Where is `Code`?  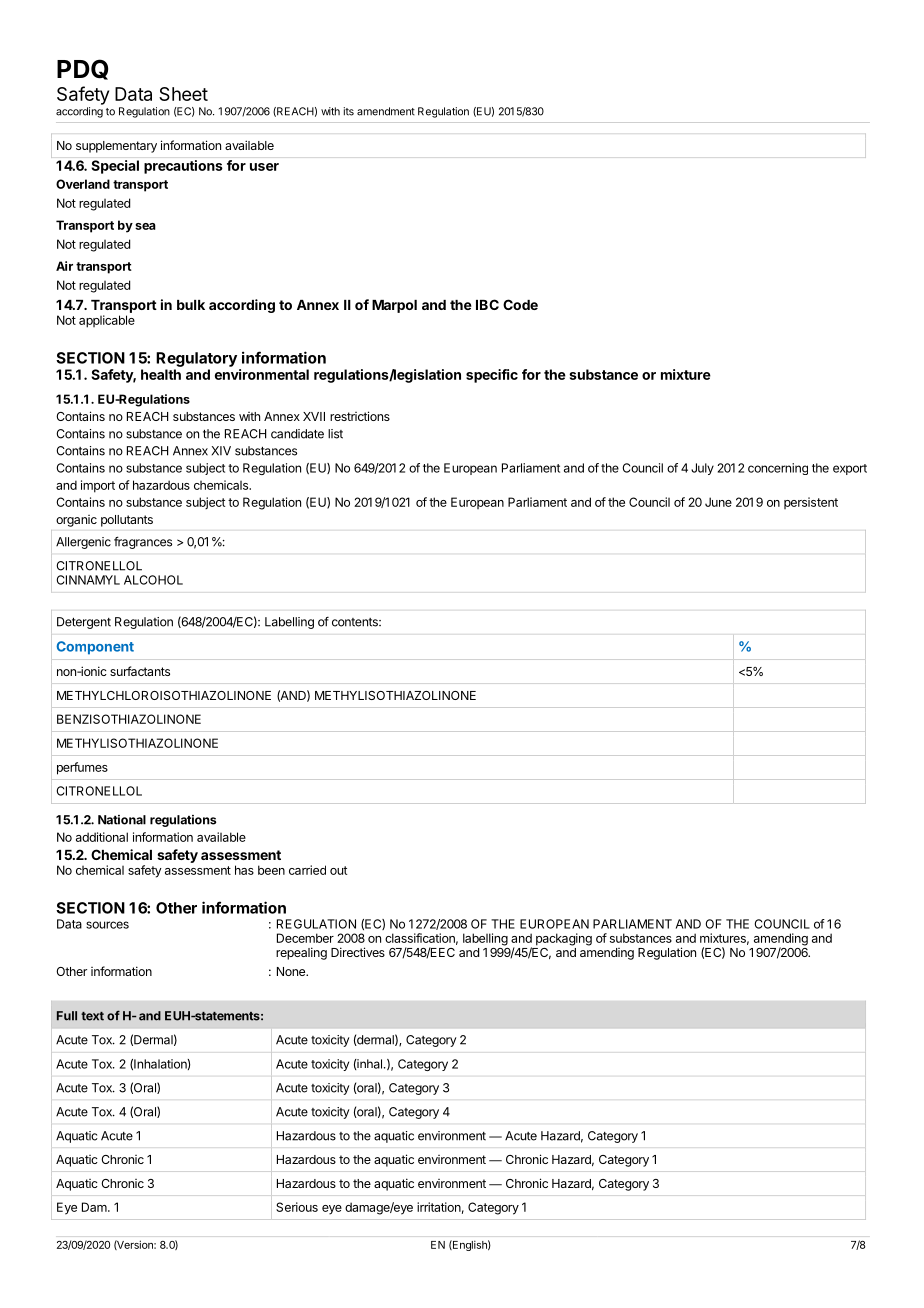
Code is located at coordinates (520, 304).
